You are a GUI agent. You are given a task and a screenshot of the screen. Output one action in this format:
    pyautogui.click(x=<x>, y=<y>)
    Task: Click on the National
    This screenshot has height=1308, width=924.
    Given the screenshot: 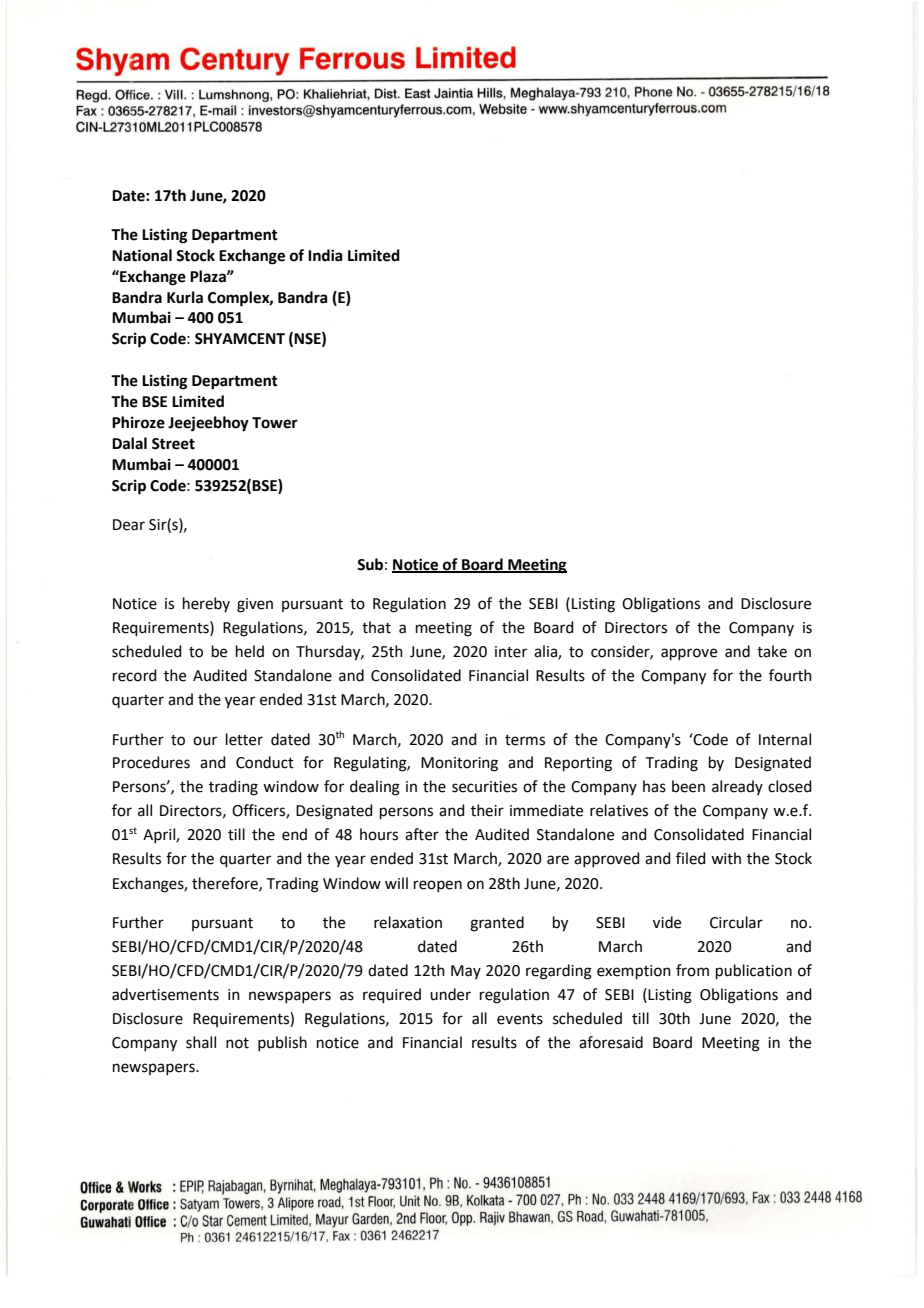 What is the action you would take?
    pyautogui.click(x=142, y=255)
